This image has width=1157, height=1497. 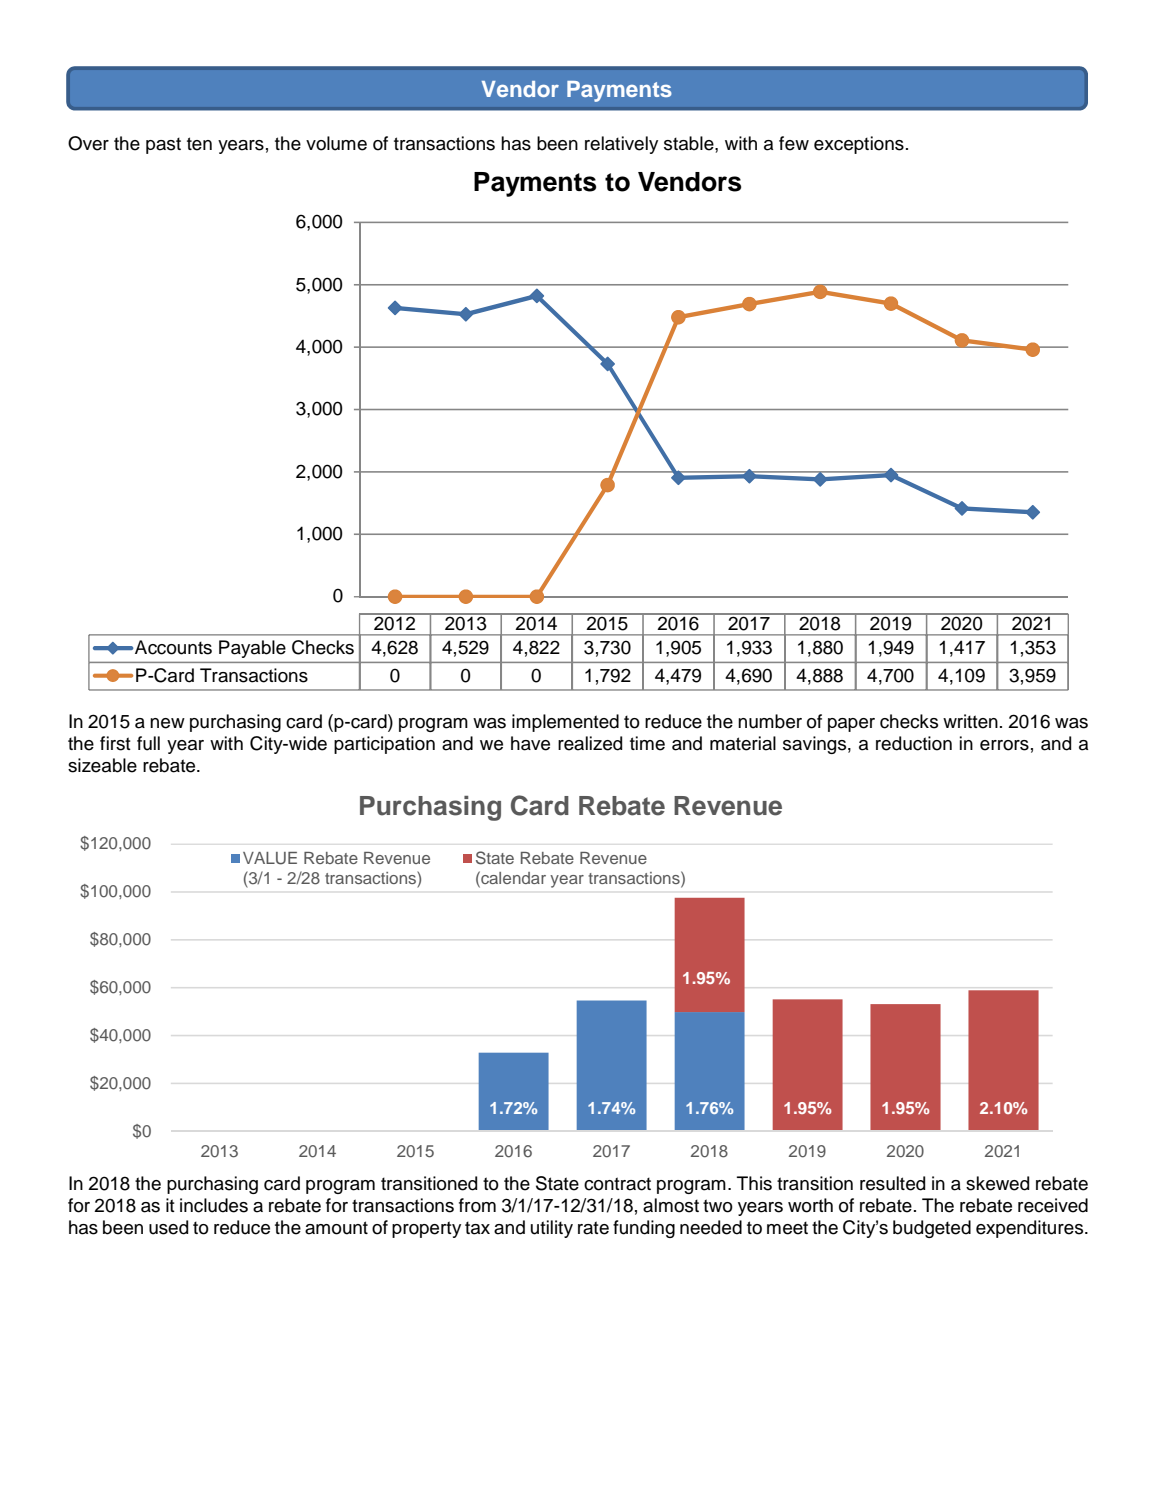 What do you see at coordinates (1004, 745) in the image?
I see `errors` at bounding box center [1004, 745].
